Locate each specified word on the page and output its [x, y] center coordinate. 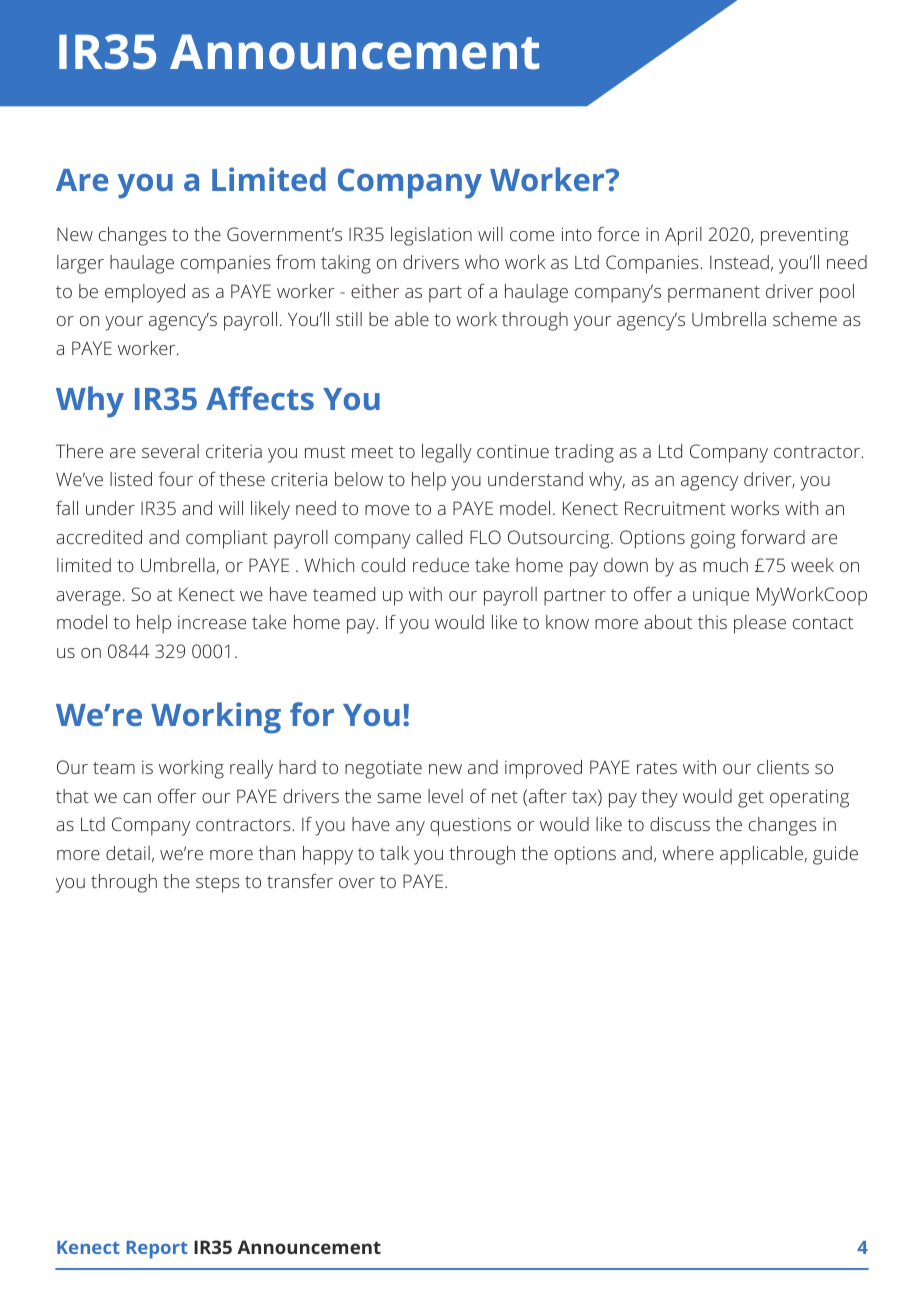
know [567, 622]
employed [145, 293]
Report [157, 1250]
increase [212, 622]
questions [470, 826]
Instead [739, 262]
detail [128, 853]
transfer [300, 881]
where [688, 853]
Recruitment [675, 508]
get [751, 799]
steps [218, 884]
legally [447, 453]
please [760, 624]
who [482, 262]
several [170, 451]
